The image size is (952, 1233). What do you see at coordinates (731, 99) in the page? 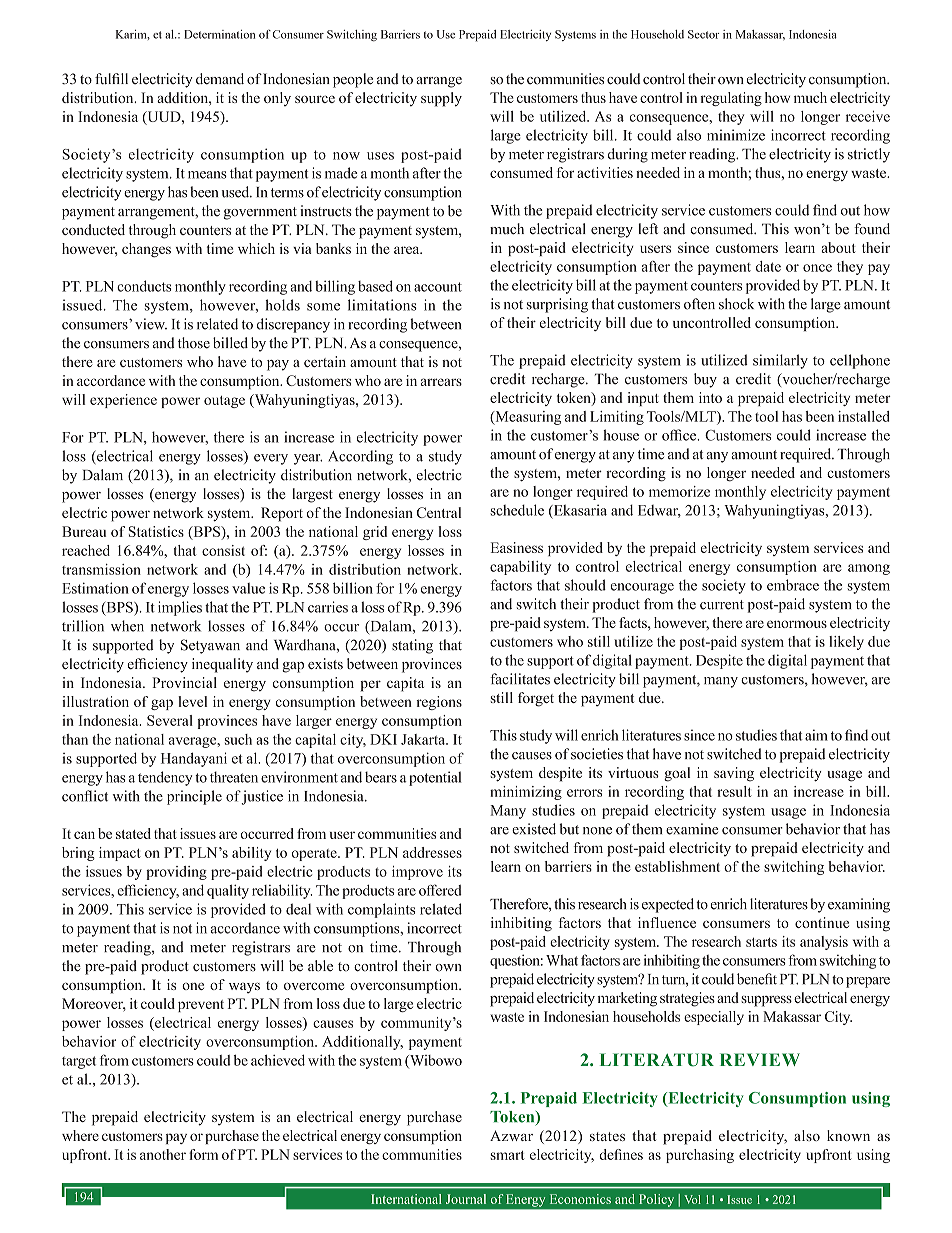
I see `regulating` at bounding box center [731, 99].
